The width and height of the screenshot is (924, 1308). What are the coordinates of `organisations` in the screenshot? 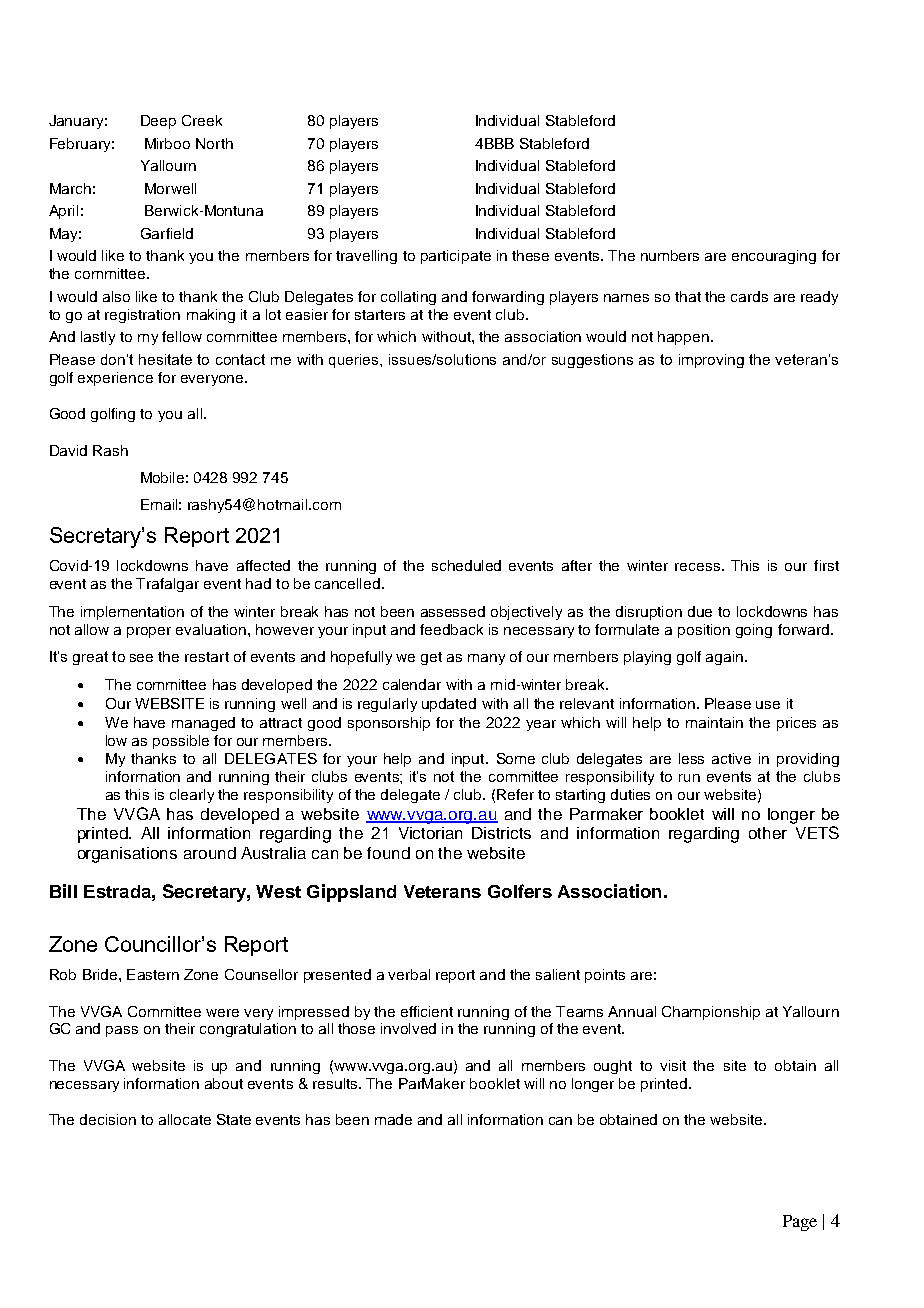 It's located at (127, 855).
